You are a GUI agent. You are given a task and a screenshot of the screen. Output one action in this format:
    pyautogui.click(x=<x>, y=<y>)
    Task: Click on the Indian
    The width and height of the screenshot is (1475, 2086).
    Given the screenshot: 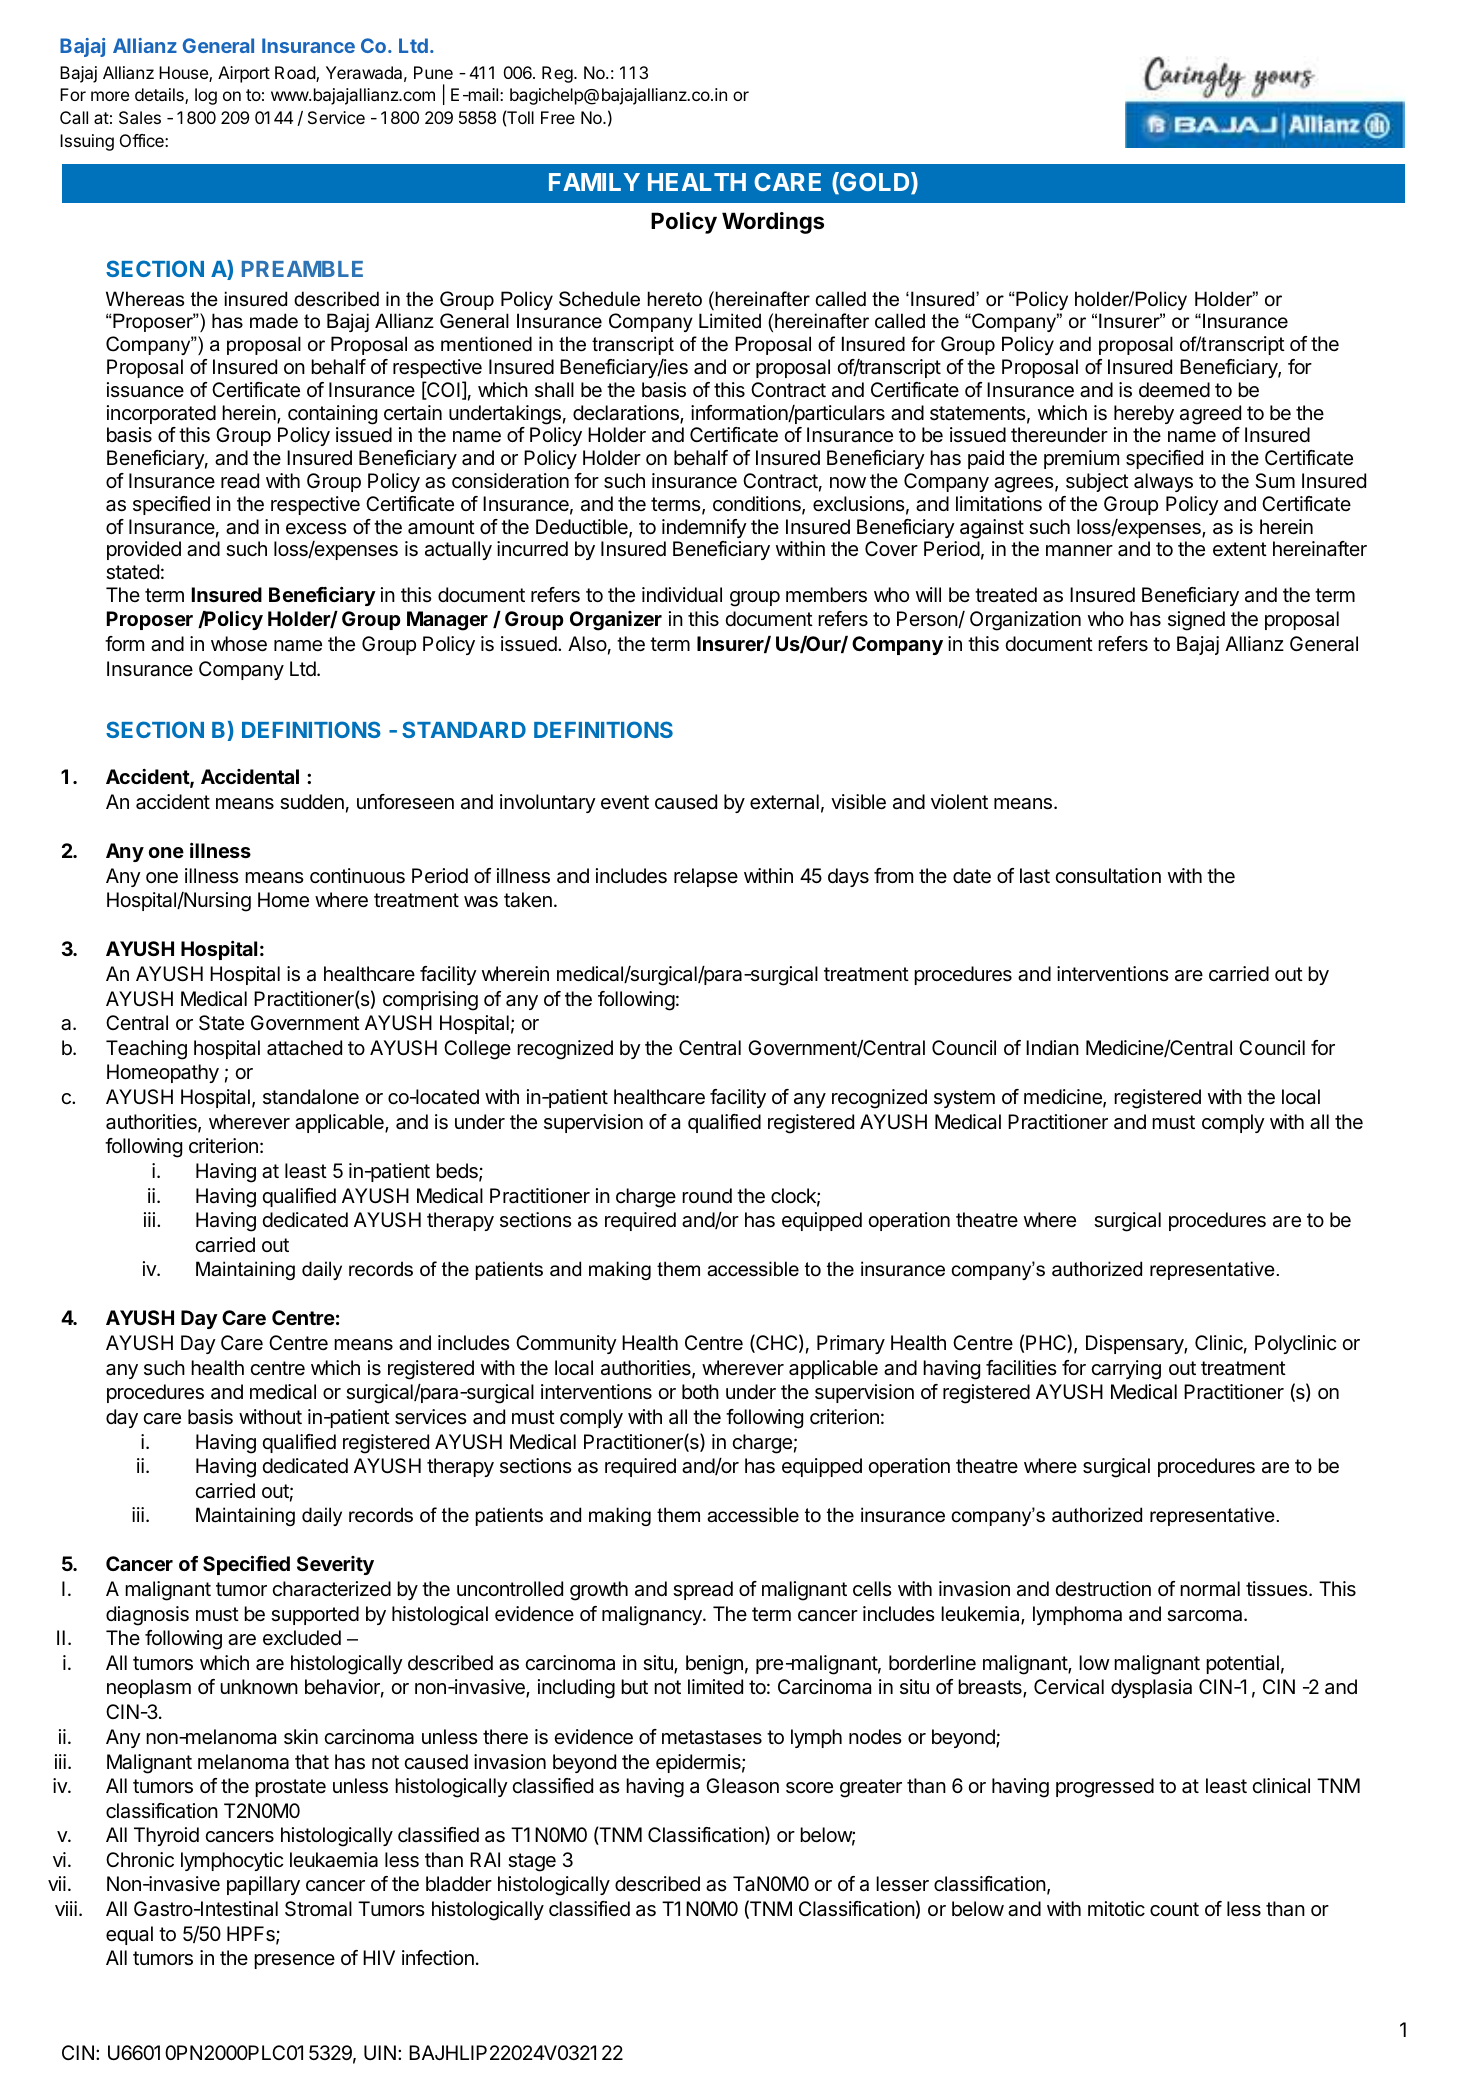 What is the action you would take?
    pyautogui.click(x=1052, y=1048)
